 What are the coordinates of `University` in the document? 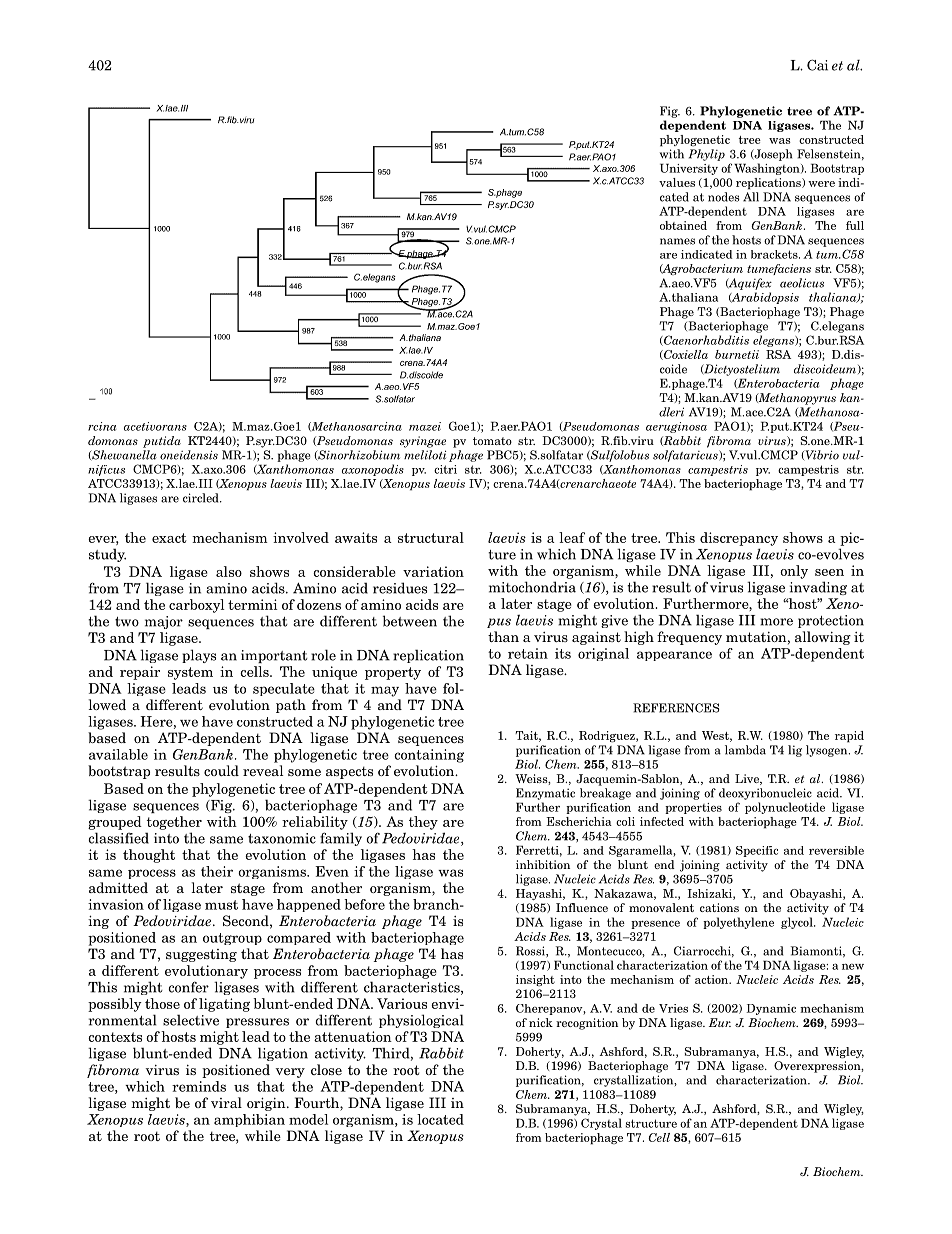 It's located at (689, 169).
